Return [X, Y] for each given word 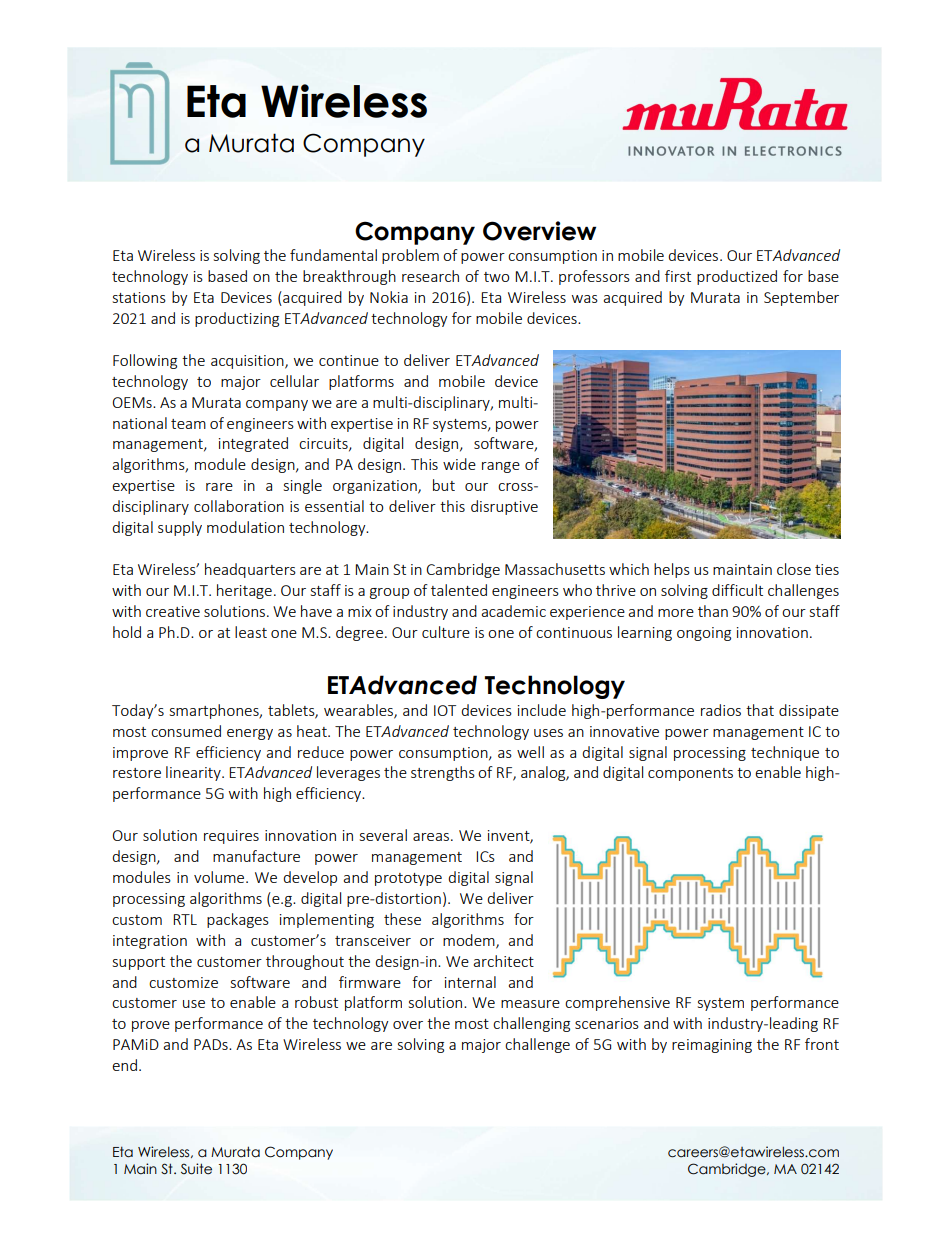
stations [139, 297]
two [497, 277]
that [760, 710]
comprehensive [617, 1003]
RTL [185, 919]
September [801, 298]
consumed [186, 731]
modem [470, 941]
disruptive [504, 507]
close [794, 569]
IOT [445, 710]
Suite [196, 1169]
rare [219, 487]
